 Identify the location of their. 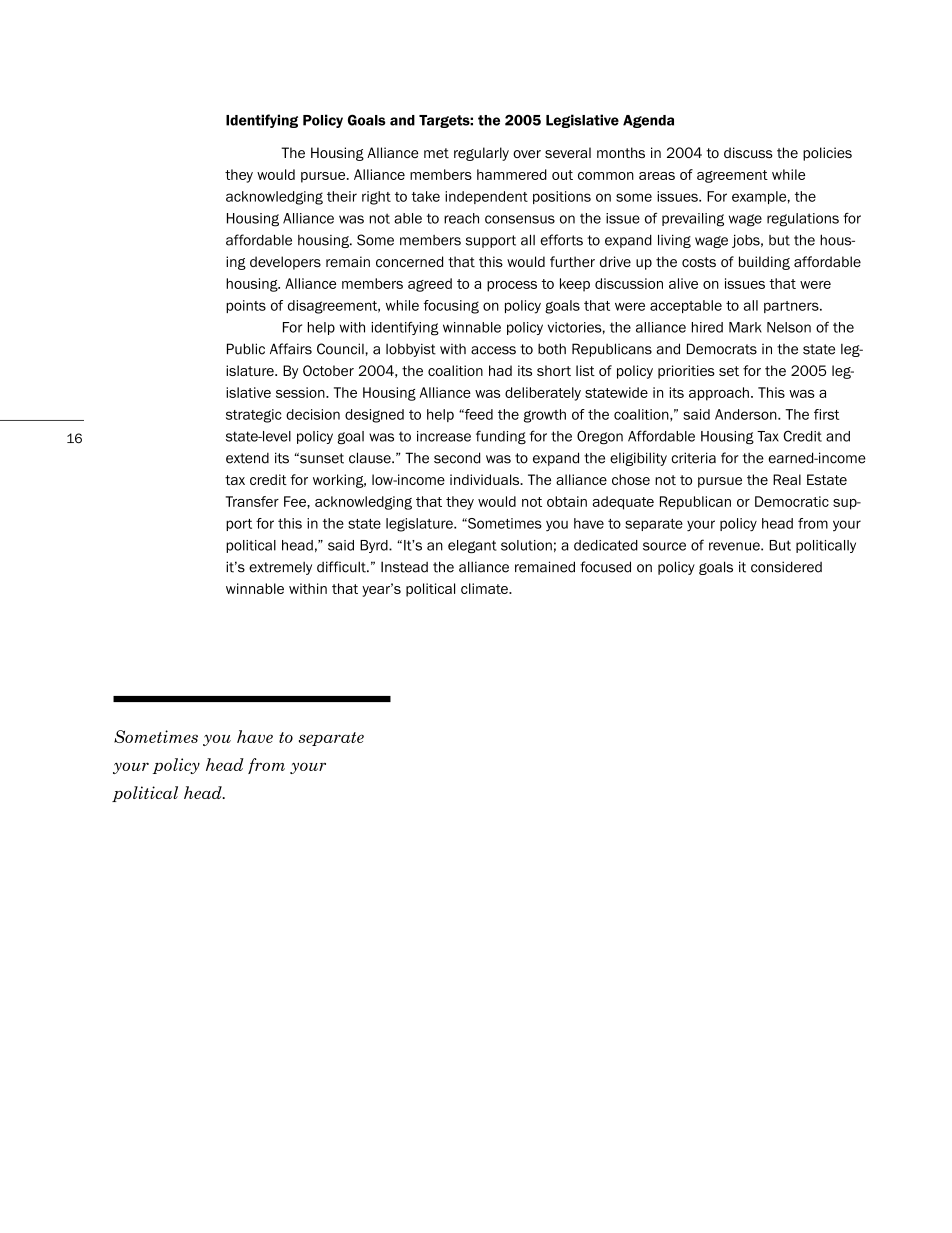
(342, 196).
